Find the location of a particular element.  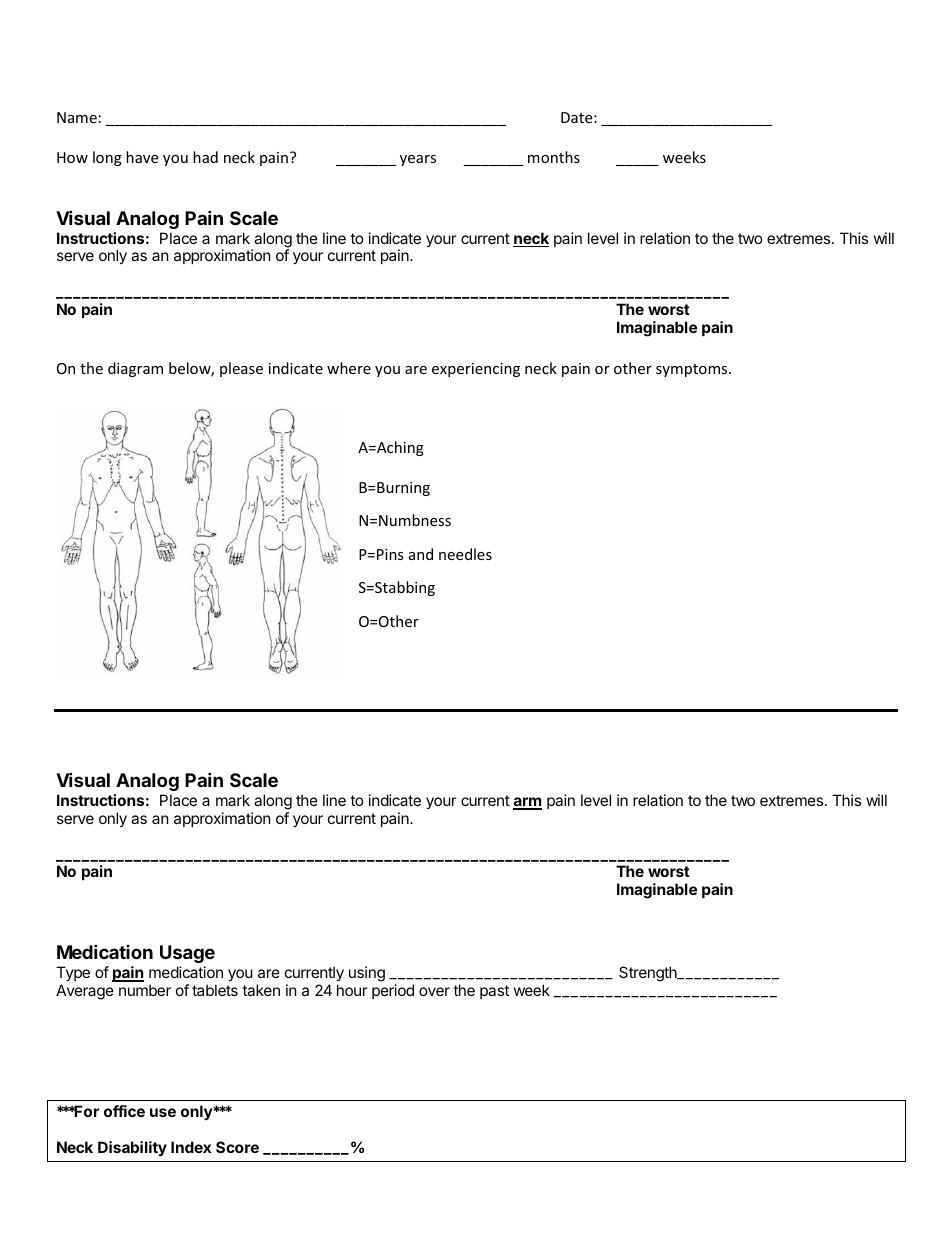

have is located at coordinates (142, 157).
